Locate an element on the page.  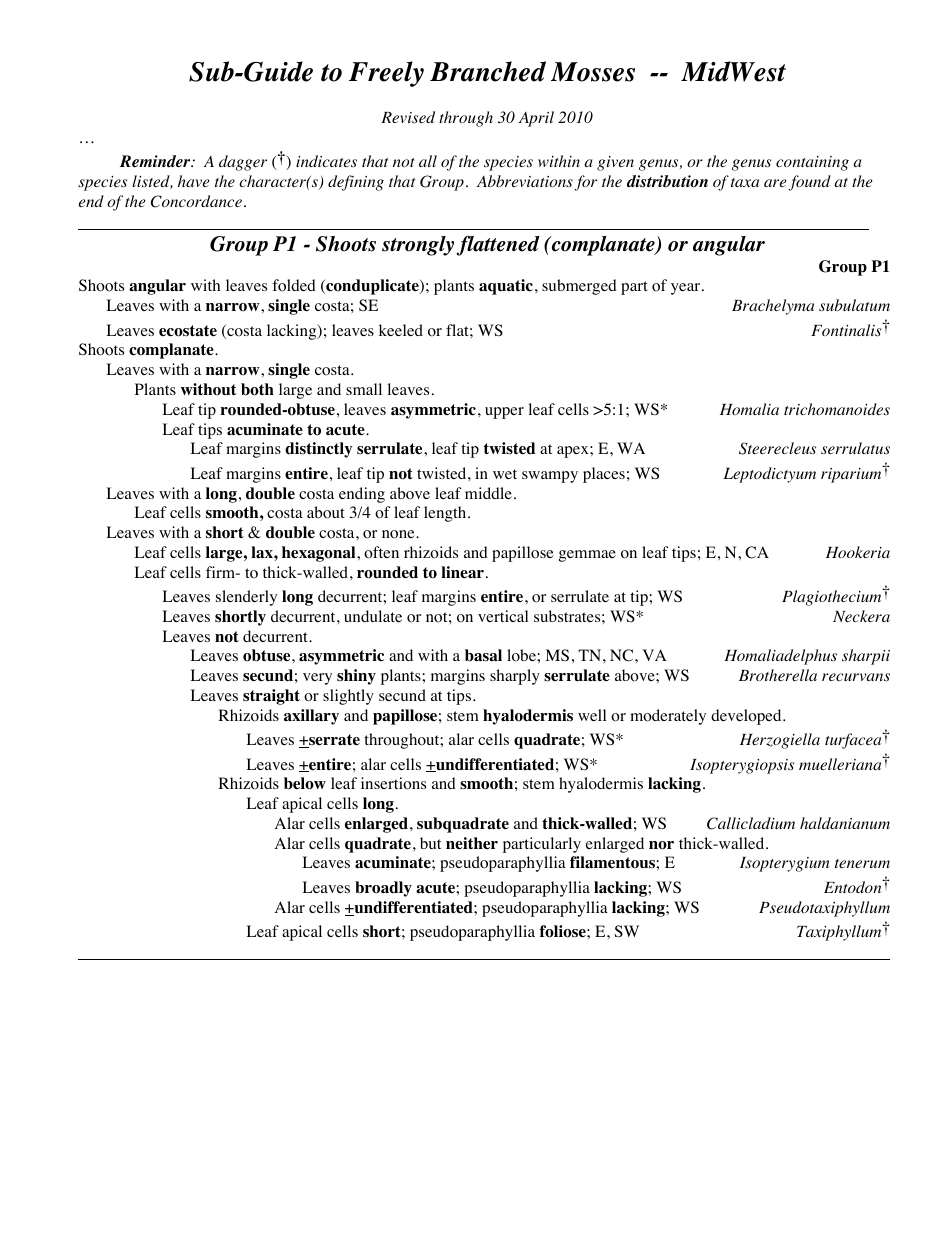
containing is located at coordinates (812, 163).
